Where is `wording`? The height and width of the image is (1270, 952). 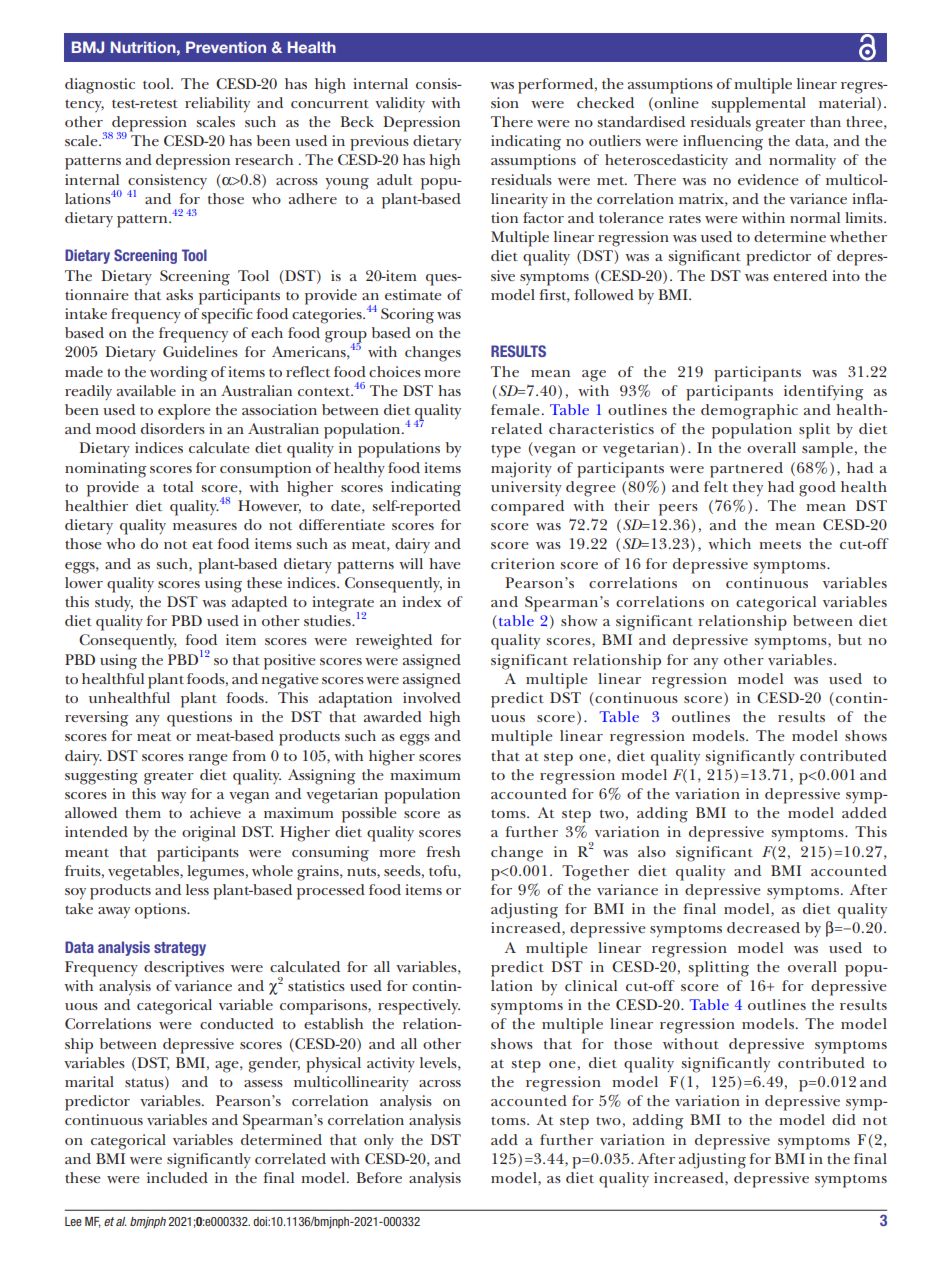 wording is located at coordinates (179, 374).
